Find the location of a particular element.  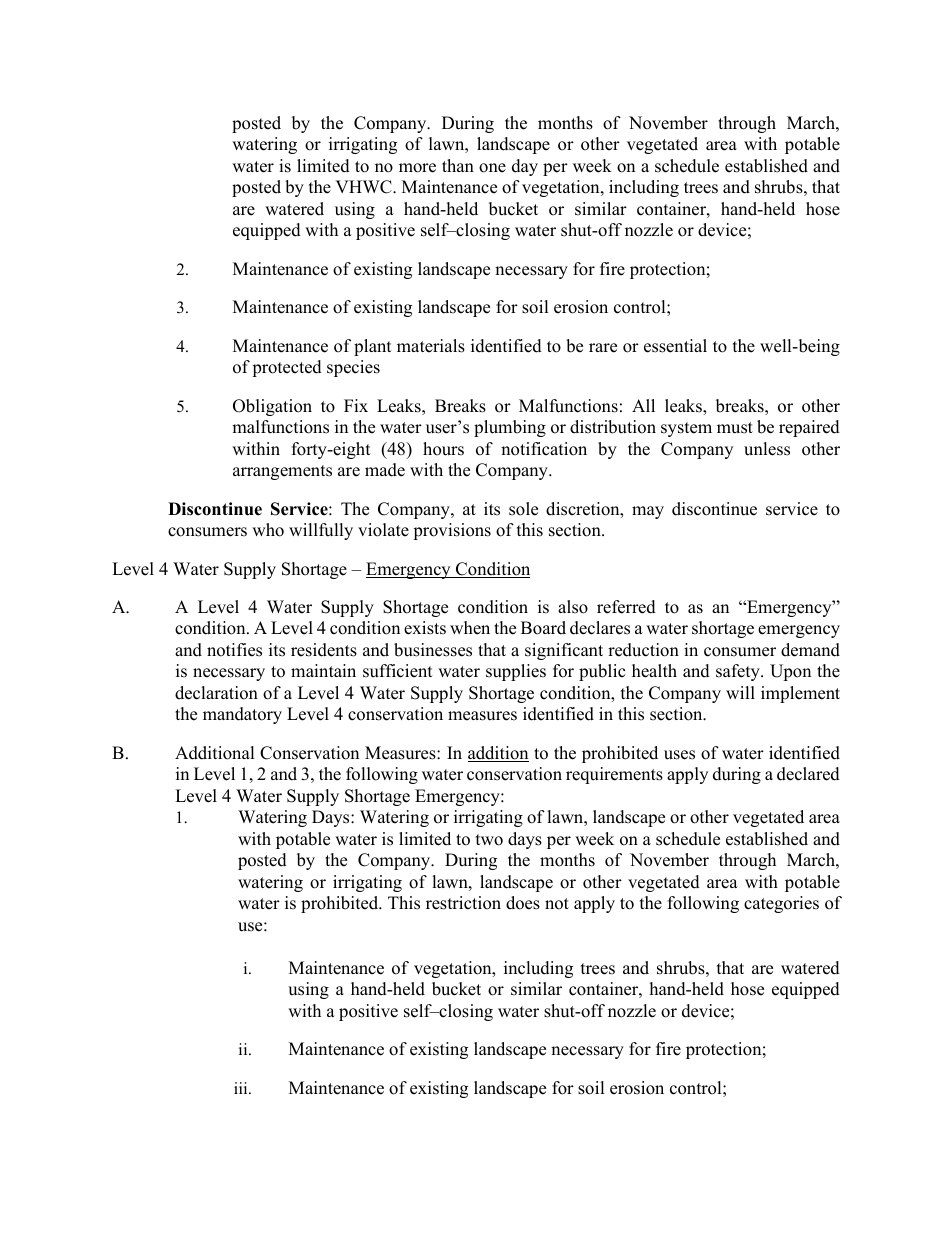

safety is located at coordinates (739, 672).
